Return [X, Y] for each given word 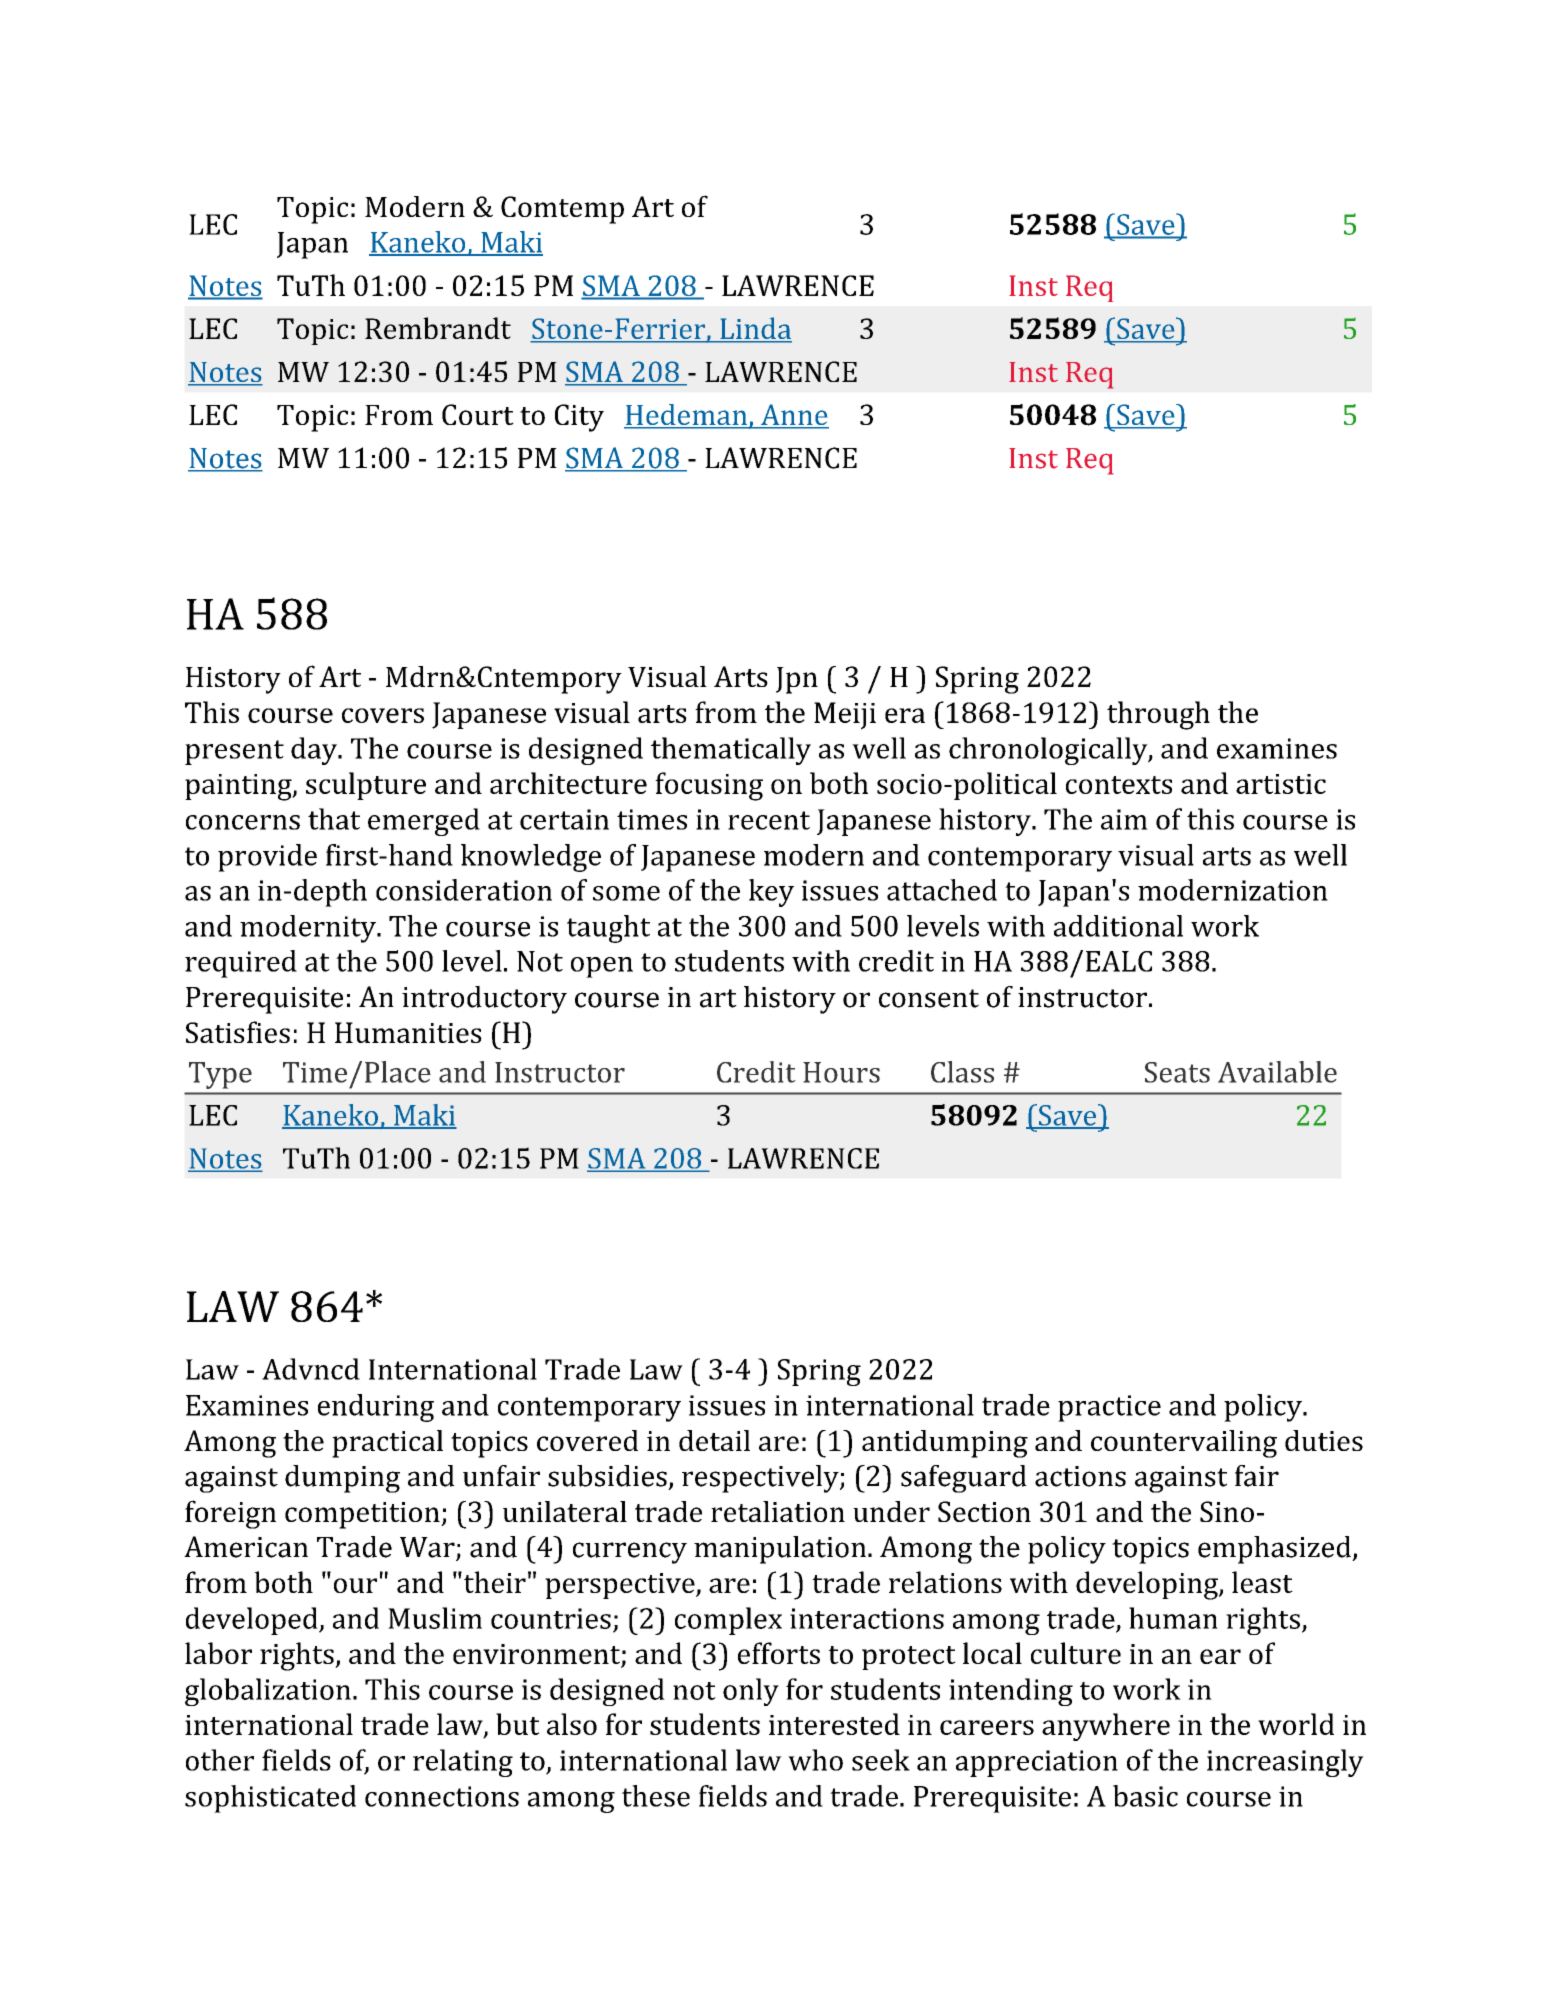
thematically [731, 751]
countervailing [1184, 1444]
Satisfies [238, 1032]
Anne [794, 416]
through [1158, 715]
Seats [1177, 1072]
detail [714, 1440]
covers [383, 715]
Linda [755, 329]
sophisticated [270, 1799]
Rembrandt [438, 328]
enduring [376, 1408]
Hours [841, 1072]
